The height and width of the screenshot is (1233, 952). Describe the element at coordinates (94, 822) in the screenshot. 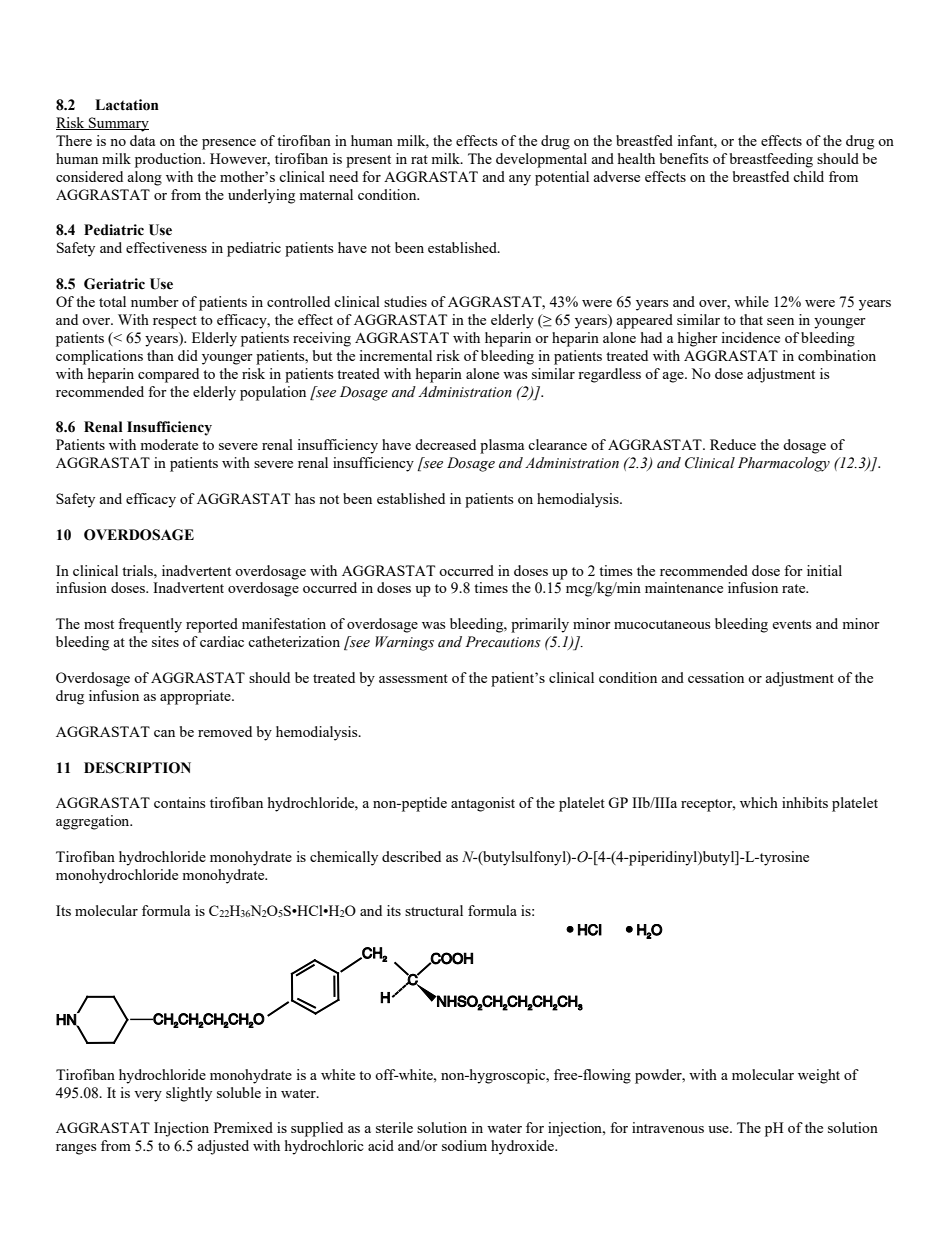

I see `aggregation` at that location.
